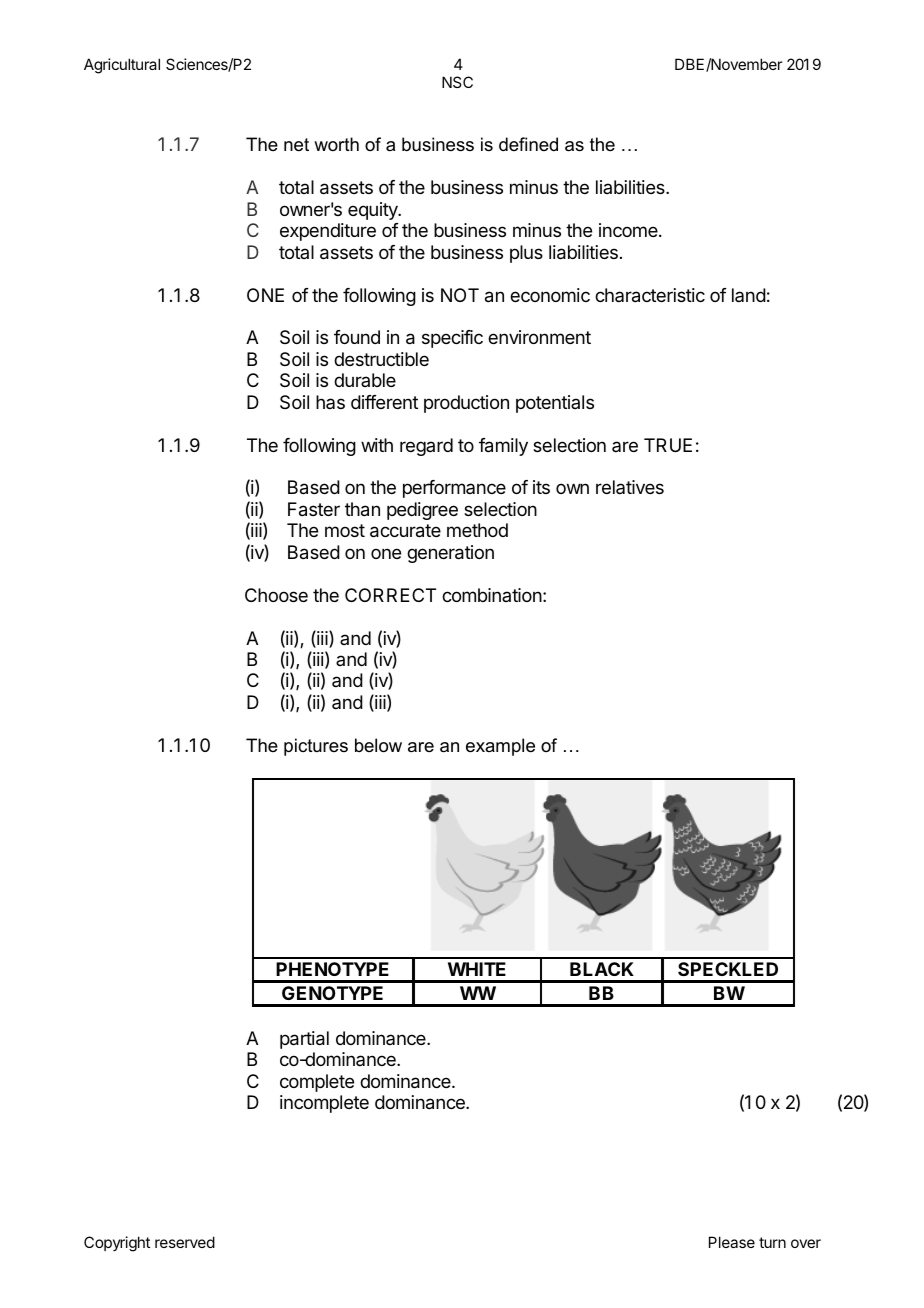  What do you see at coordinates (732, 1242) in the page?
I see `Please` at bounding box center [732, 1242].
